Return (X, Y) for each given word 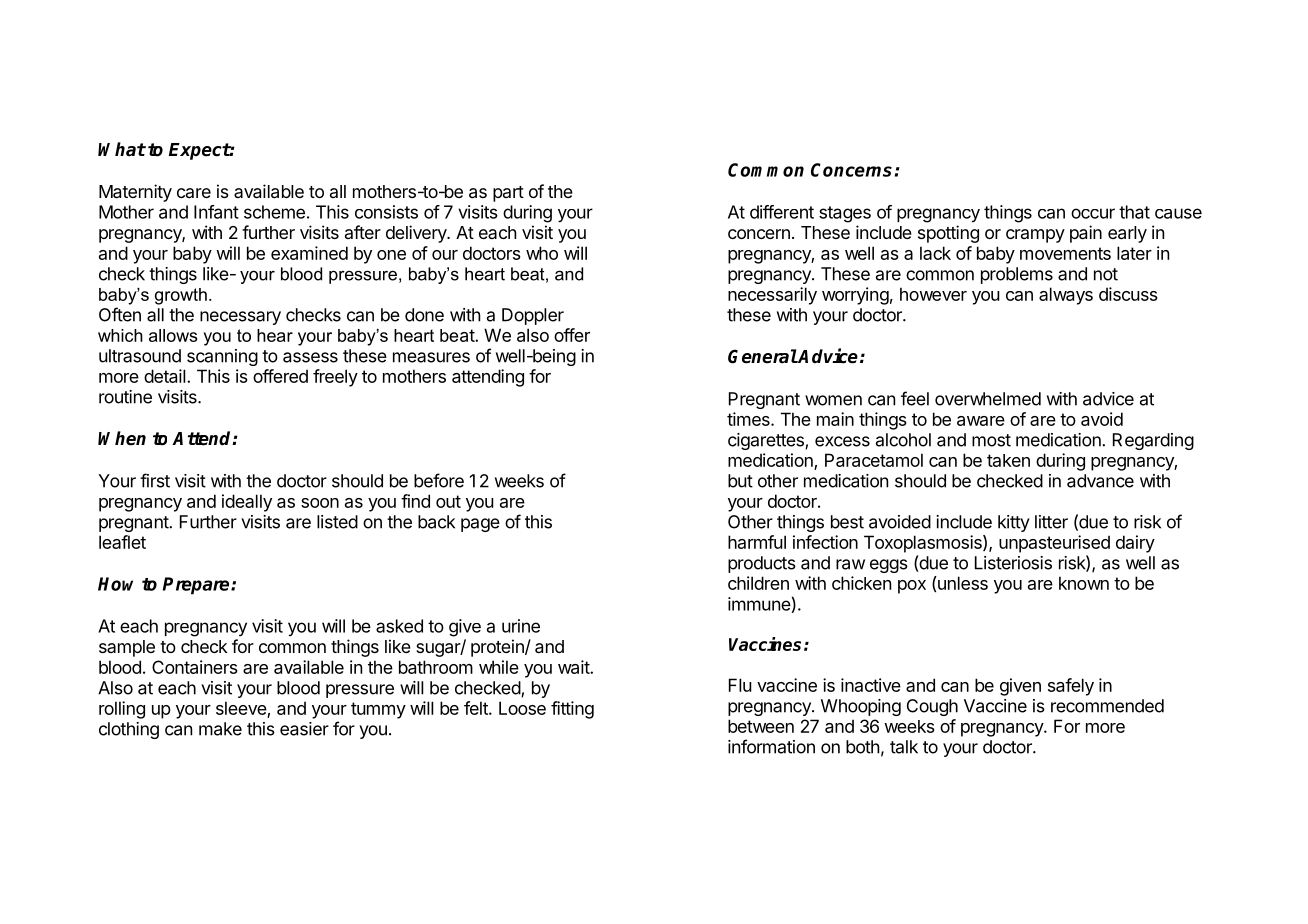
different (782, 212)
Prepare (197, 586)
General (763, 356)
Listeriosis (1013, 563)
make (220, 729)
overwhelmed (988, 399)
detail (166, 376)
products (762, 564)
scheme (274, 212)
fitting (572, 710)
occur (1093, 213)
